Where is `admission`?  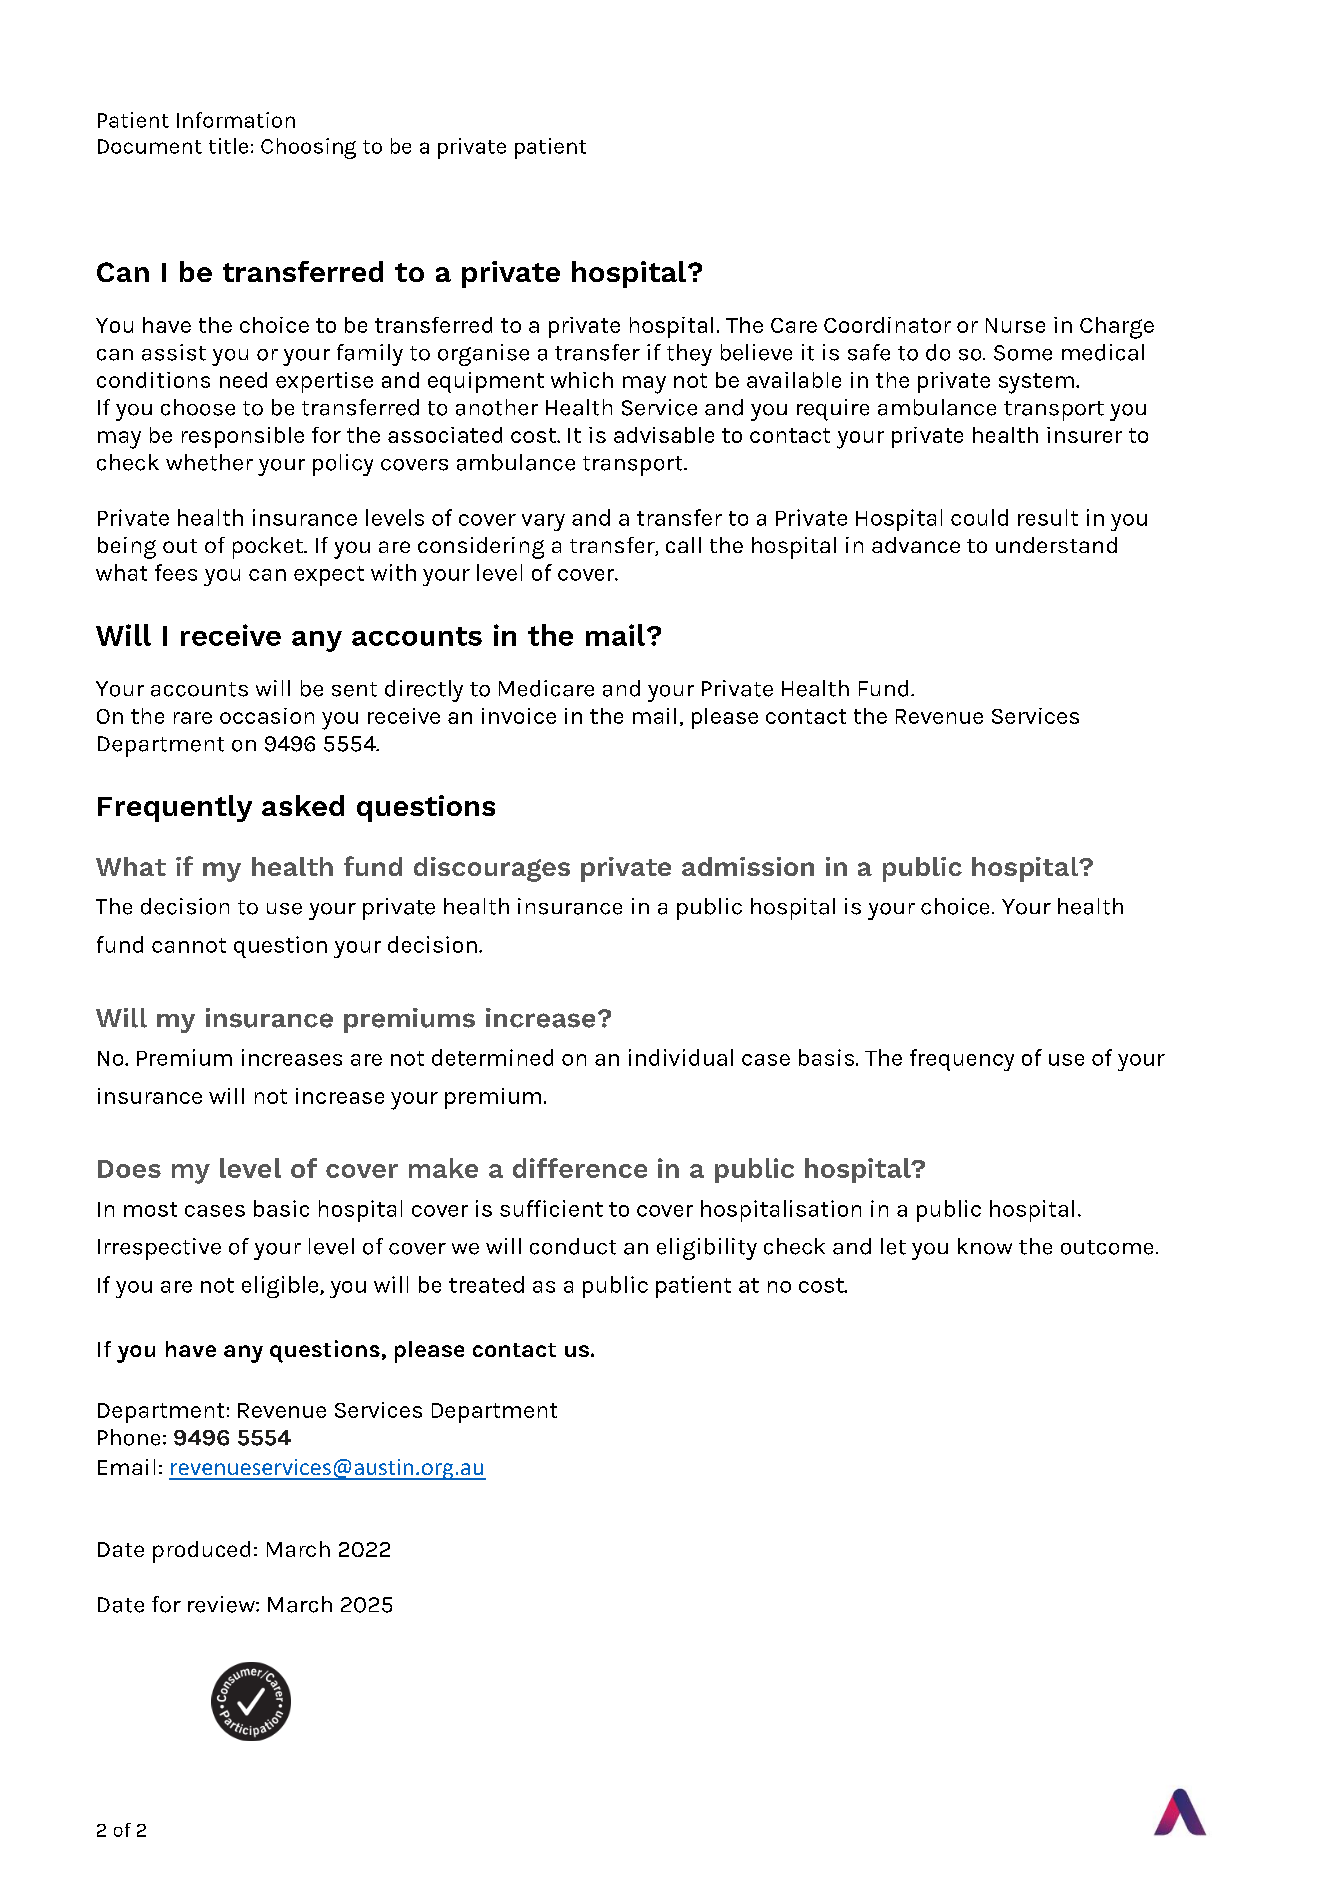
admission is located at coordinates (748, 866).
